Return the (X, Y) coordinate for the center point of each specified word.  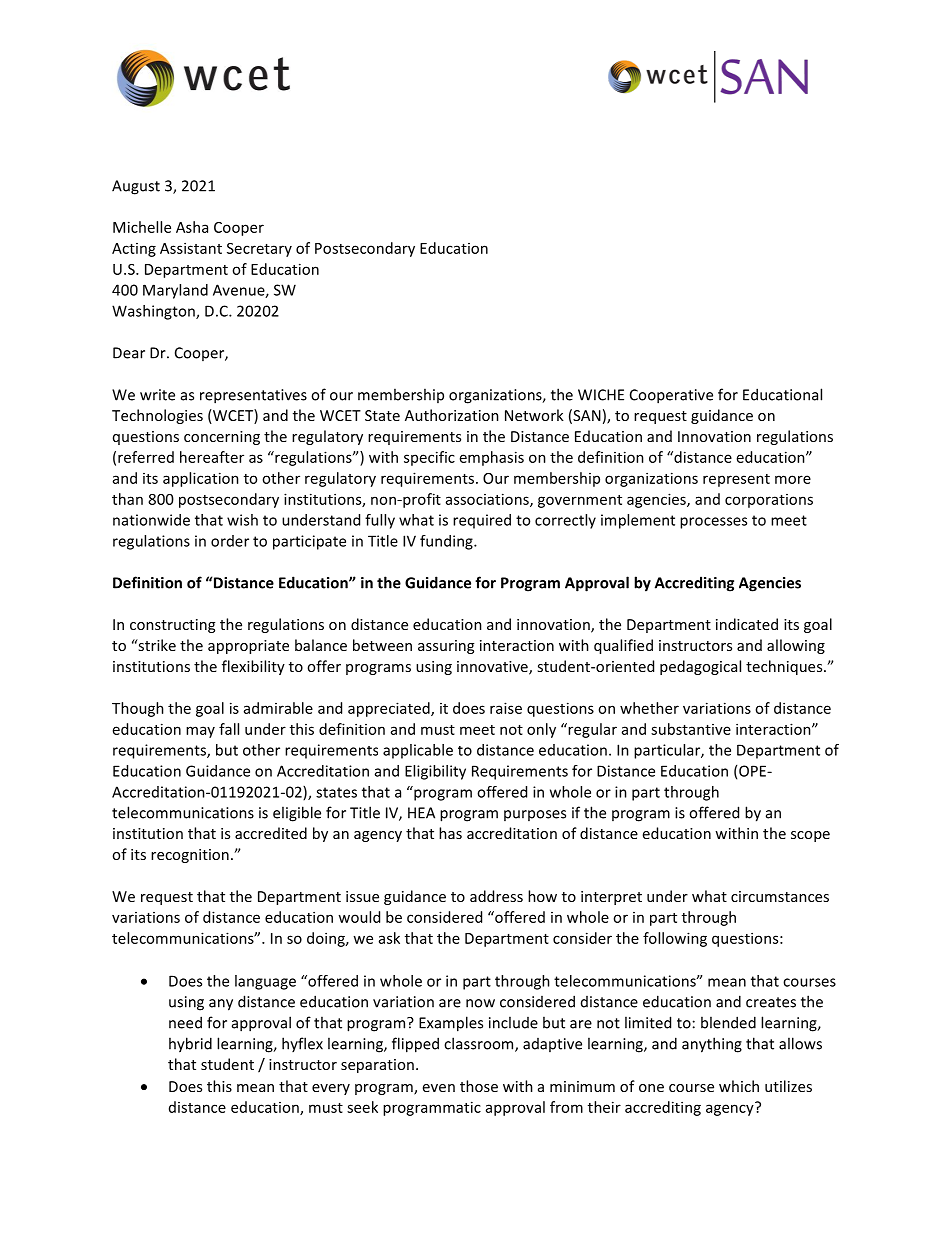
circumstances (780, 896)
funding (447, 542)
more (793, 479)
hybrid (190, 1045)
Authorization (452, 415)
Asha (192, 227)
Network (534, 415)
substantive (691, 729)
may (200, 732)
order (230, 541)
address (496, 896)
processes (713, 523)
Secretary (259, 250)
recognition (190, 856)
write (157, 395)
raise (506, 708)
